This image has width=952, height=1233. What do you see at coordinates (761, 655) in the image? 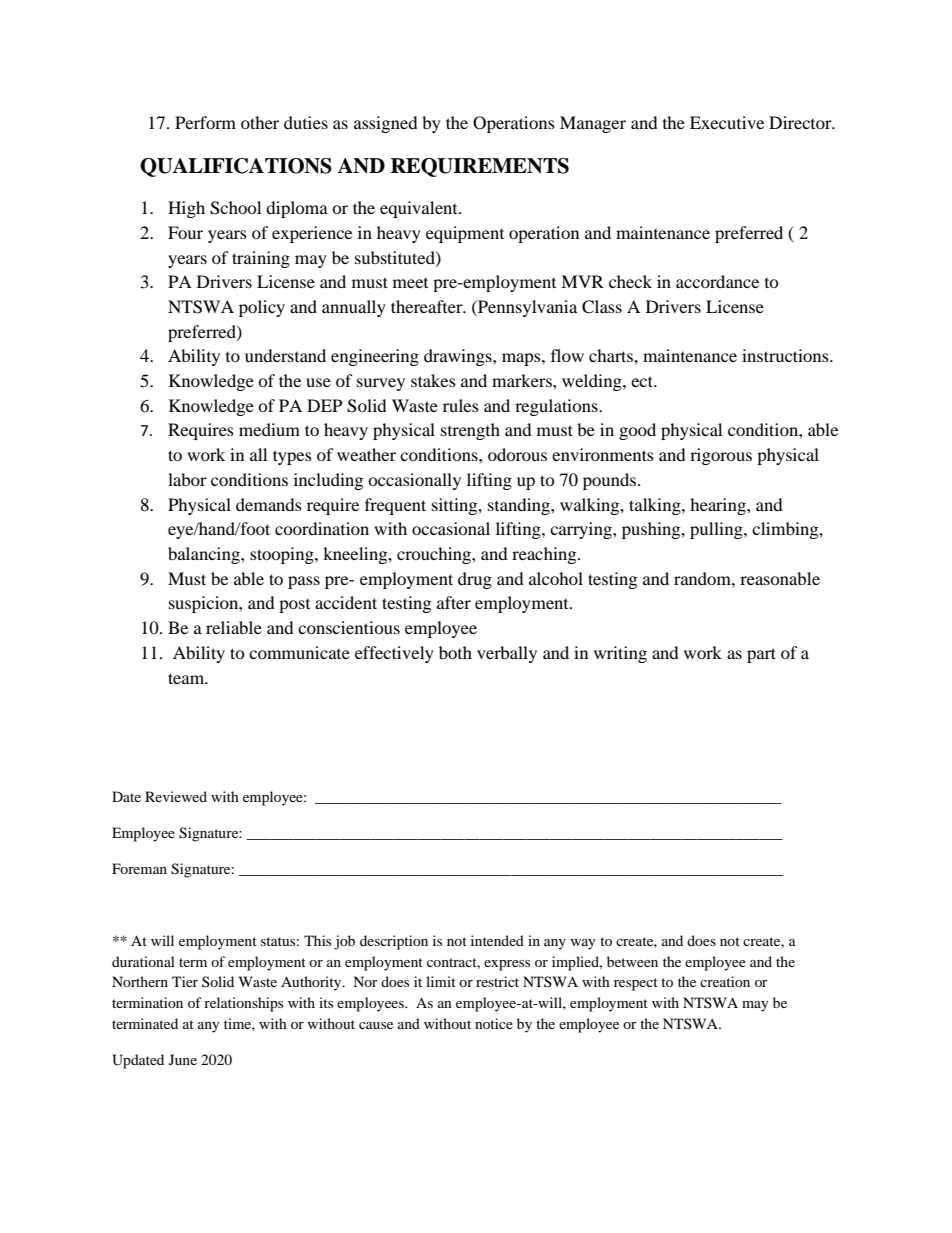
I see `part` at bounding box center [761, 655].
